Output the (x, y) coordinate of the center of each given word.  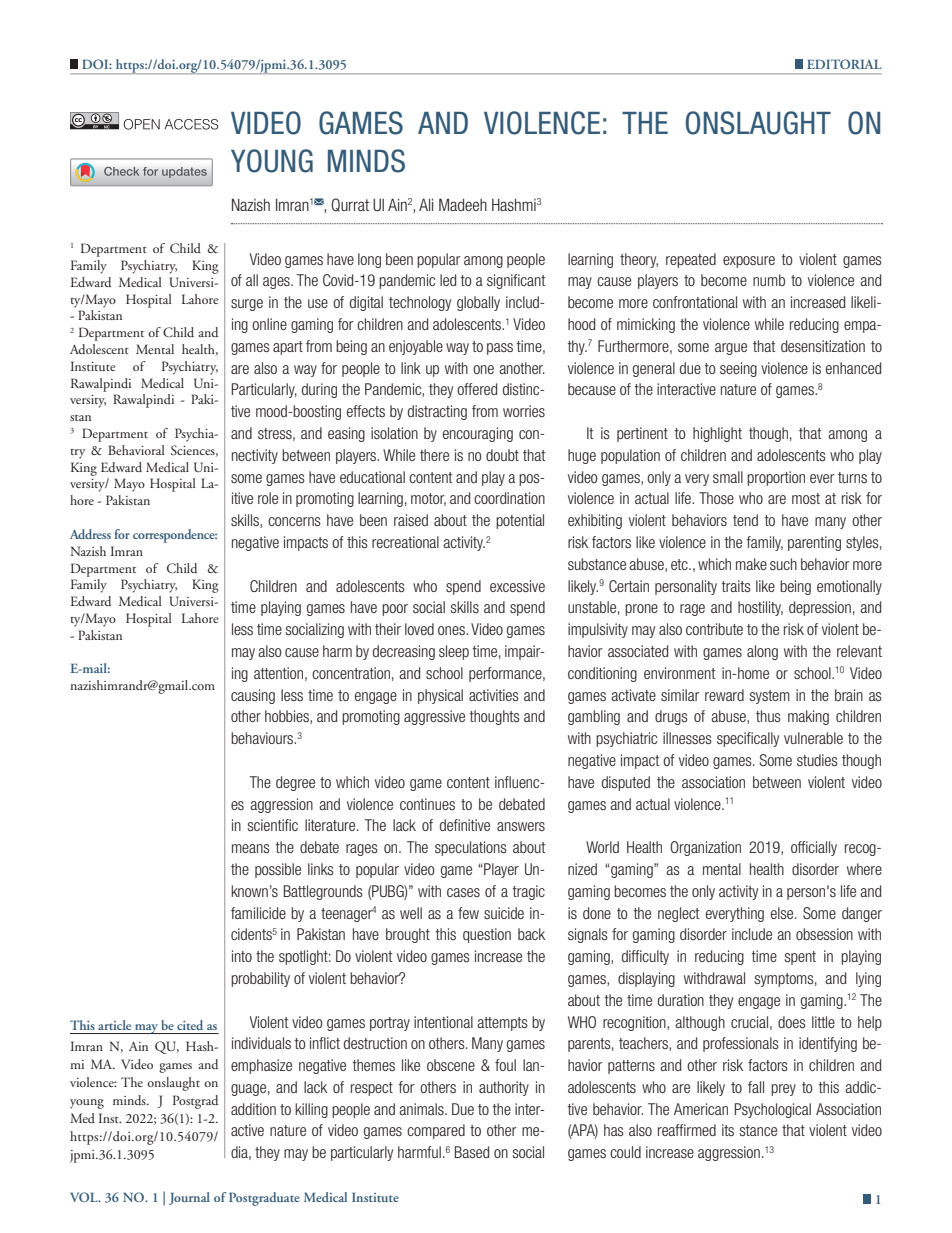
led (448, 280)
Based (472, 1152)
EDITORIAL (844, 64)
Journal (189, 1198)
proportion (776, 478)
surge (247, 305)
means (251, 848)
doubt (502, 455)
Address (90, 534)
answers (521, 826)
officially (814, 848)
